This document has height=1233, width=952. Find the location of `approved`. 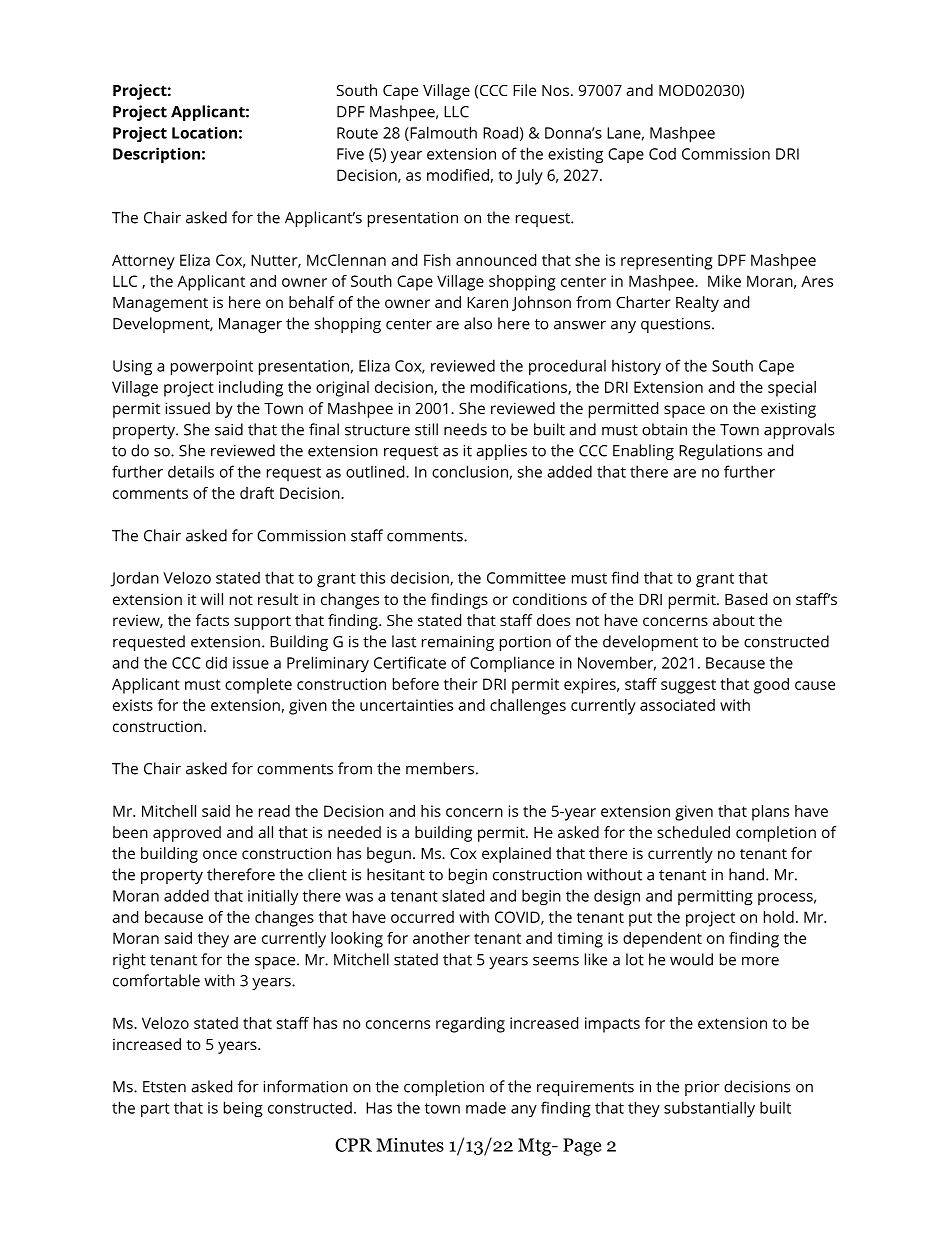

approved is located at coordinates (187, 834).
